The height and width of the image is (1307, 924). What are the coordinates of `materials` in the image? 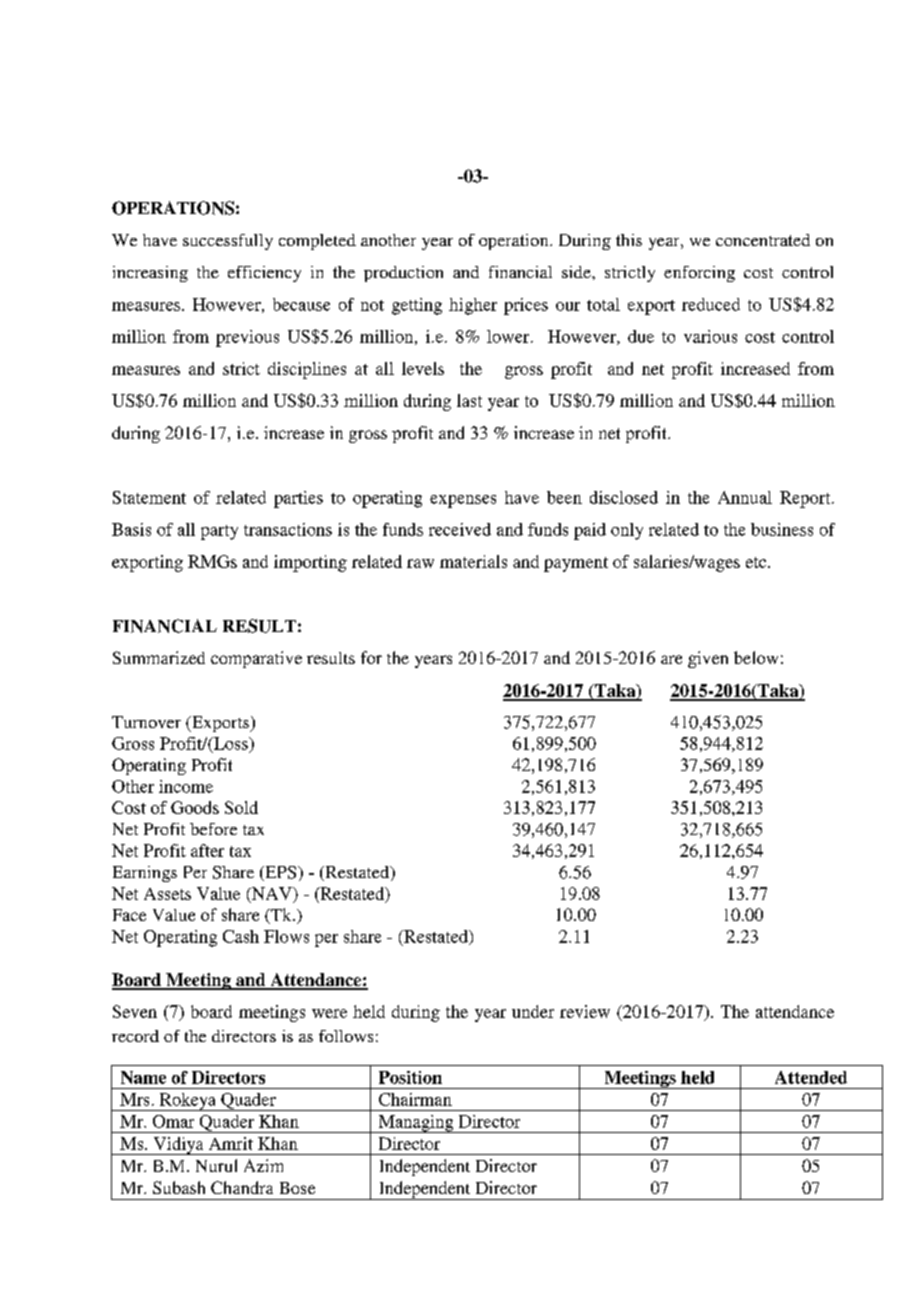 It's located at (473, 561).
